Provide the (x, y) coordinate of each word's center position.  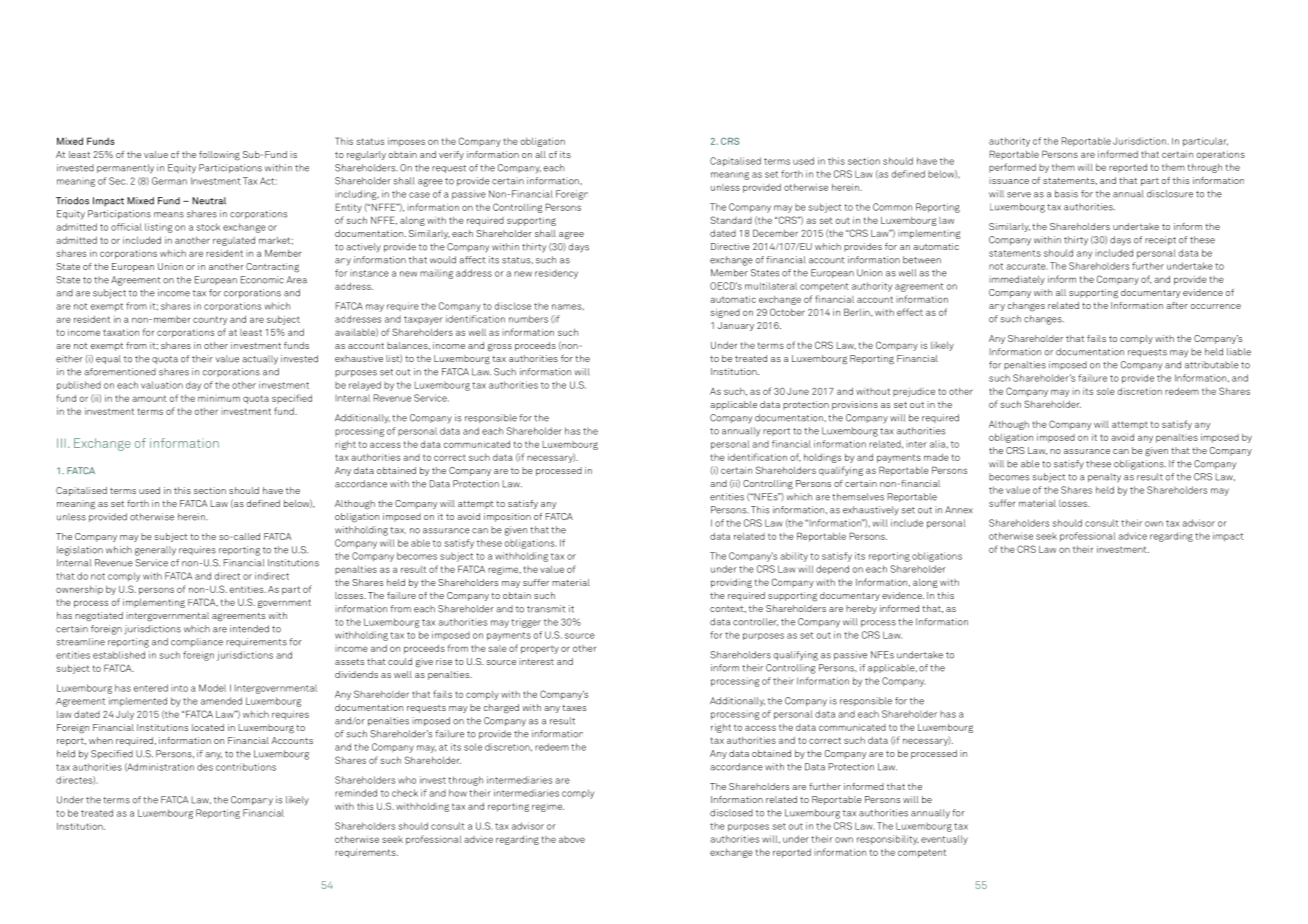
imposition (507, 517)
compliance (197, 642)
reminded (356, 793)
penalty (1104, 478)
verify (451, 155)
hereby (861, 609)
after (1177, 305)
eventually (944, 840)
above (572, 839)
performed (1012, 167)
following (219, 156)
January (735, 326)
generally (155, 551)
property (540, 650)
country (210, 320)
